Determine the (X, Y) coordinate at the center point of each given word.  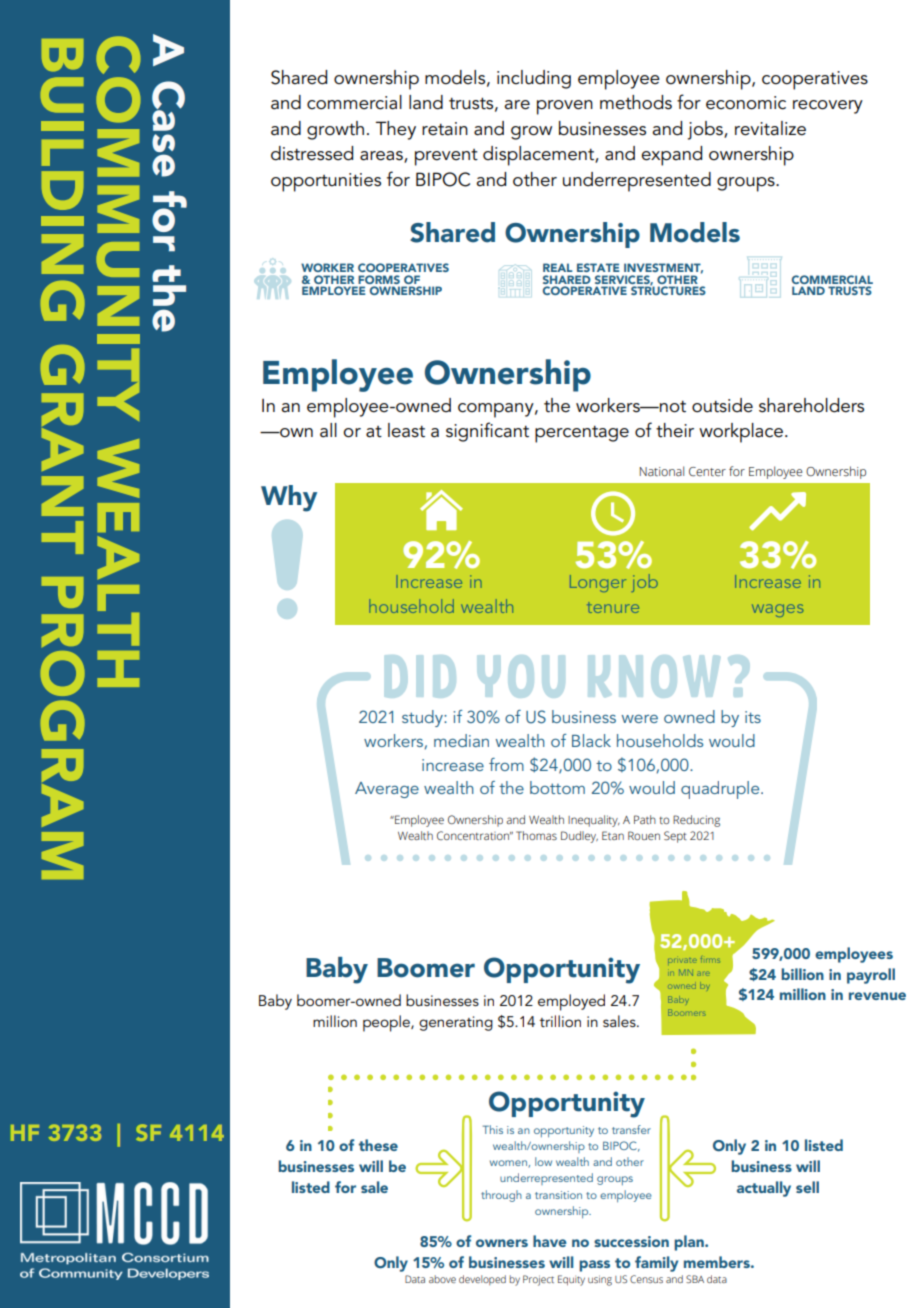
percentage (582, 434)
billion (802, 974)
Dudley (579, 837)
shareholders (811, 405)
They (396, 130)
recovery (828, 107)
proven (565, 107)
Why (289, 498)
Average (387, 790)
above (442, 1279)
